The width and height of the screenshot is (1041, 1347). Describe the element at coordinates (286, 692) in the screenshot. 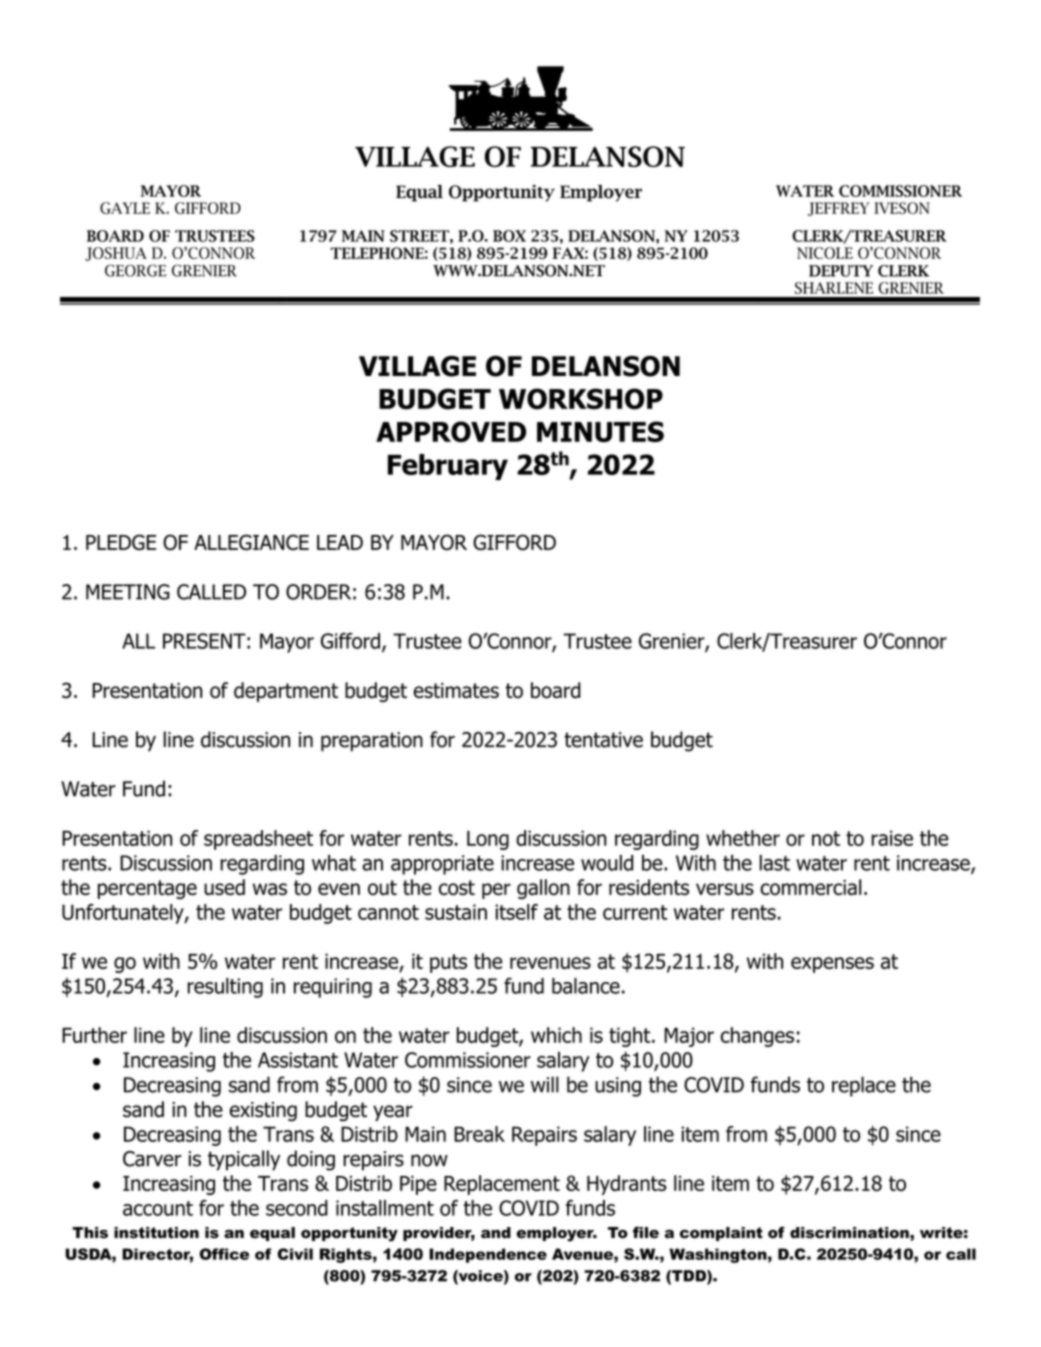

I see `department` at that location.
